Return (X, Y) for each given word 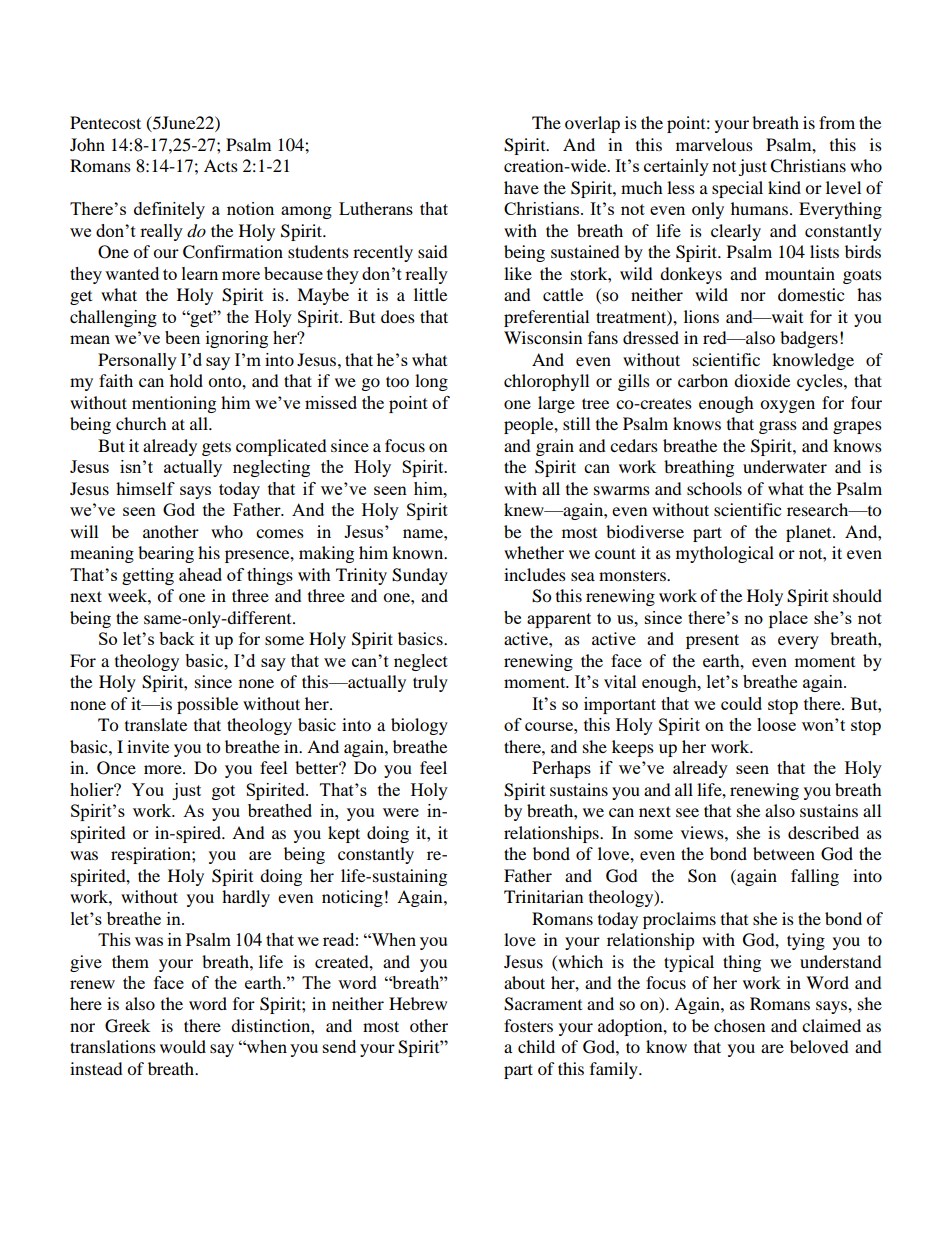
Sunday (420, 576)
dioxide (762, 380)
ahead (200, 574)
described (823, 832)
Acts (221, 165)
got (223, 792)
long (431, 382)
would (183, 1046)
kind (784, 187)
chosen (739, 1025)
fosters (528, 1025)
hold (186, 380)
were (401, 812)
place (788, 619)
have (521, 187)
